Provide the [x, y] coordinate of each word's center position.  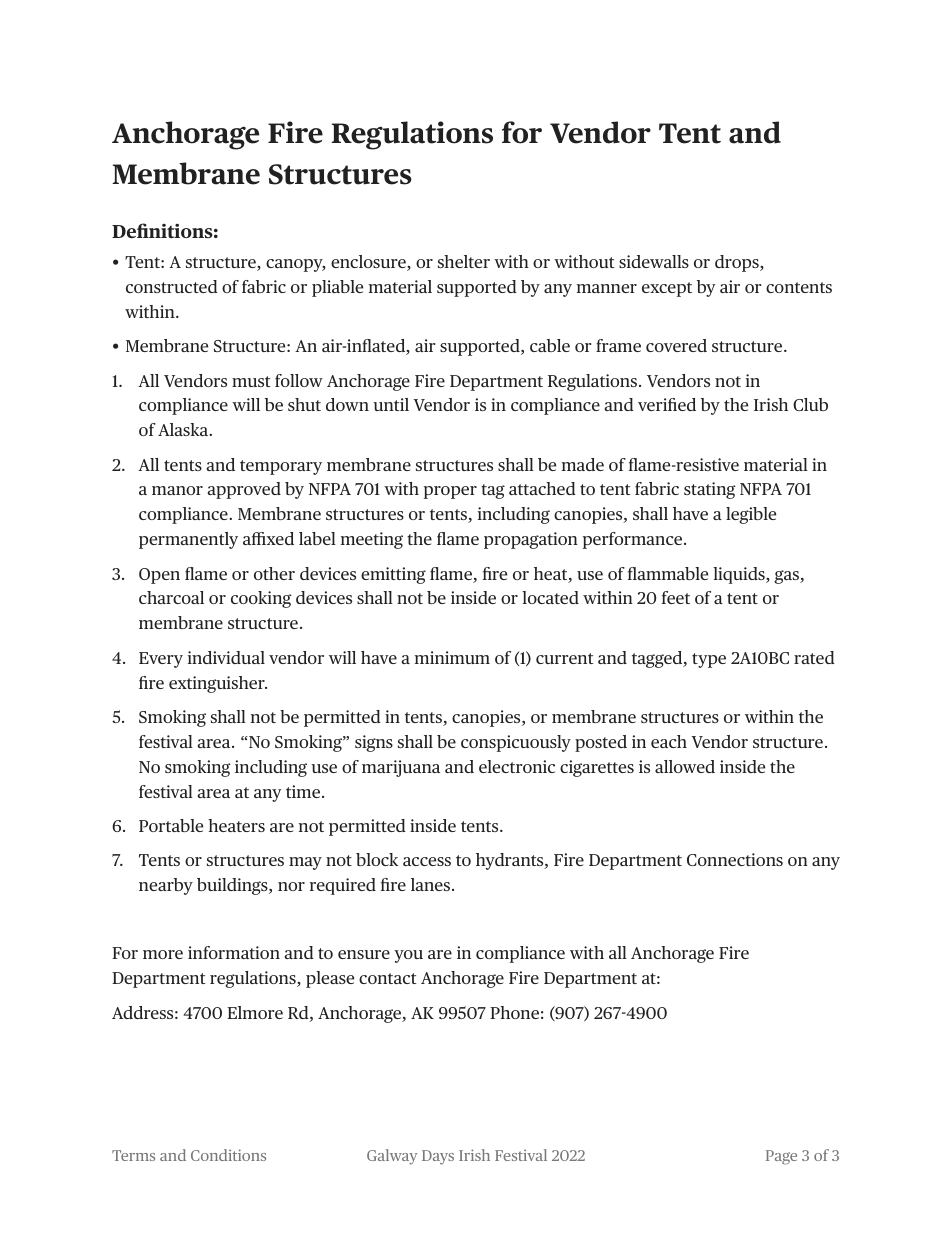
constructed [172, 286]
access [427, 861]
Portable [171, 825]
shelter [464, 261]
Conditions [228, 1155]
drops [738, 263]
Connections [735, 859]
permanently [188, 540]
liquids [740, 575]
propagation [531, 540]
